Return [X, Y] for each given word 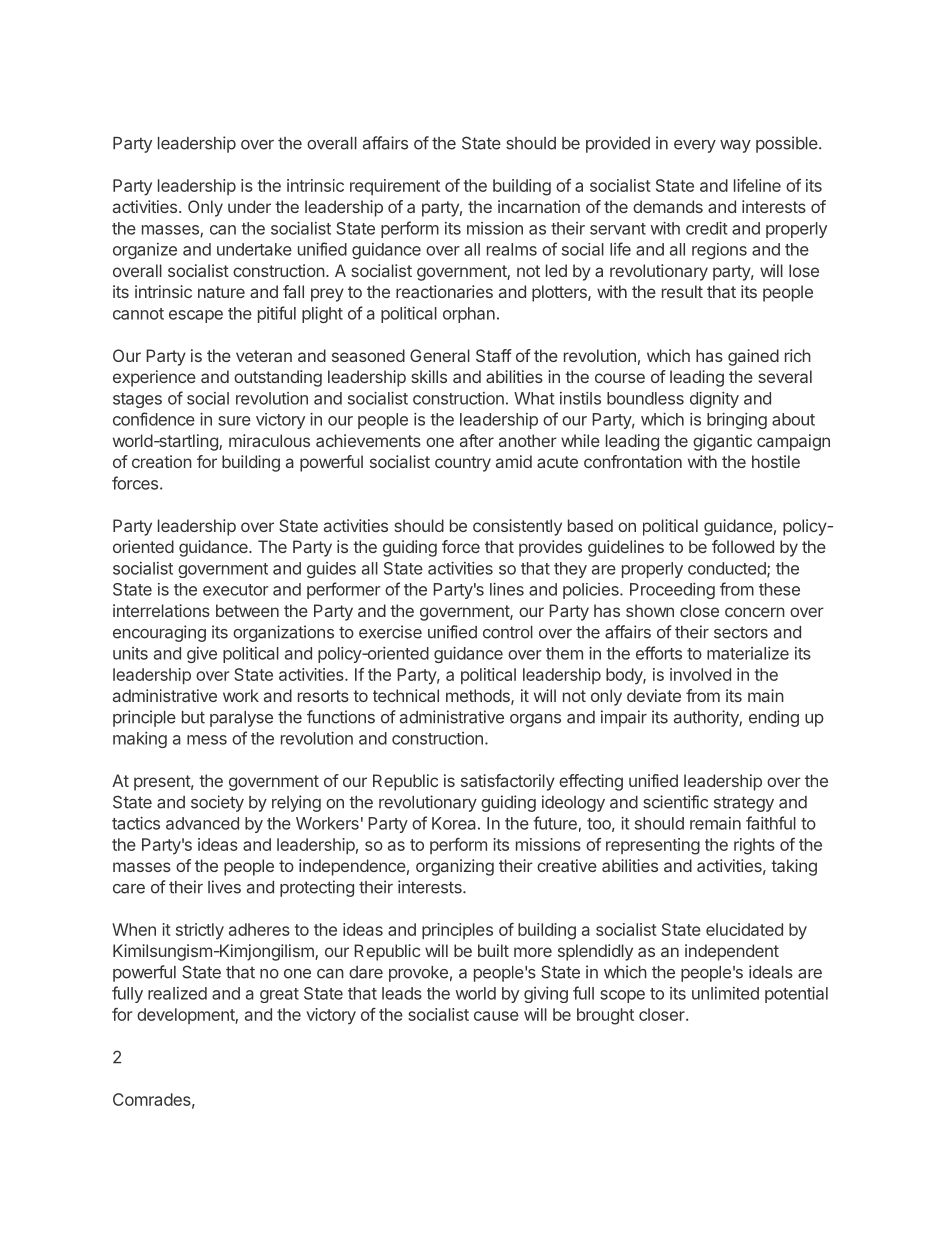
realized [177, 993]
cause [496, 1016]
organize [145, 251]
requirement [395, 187]
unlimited [725, 993]
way [735, 146]
